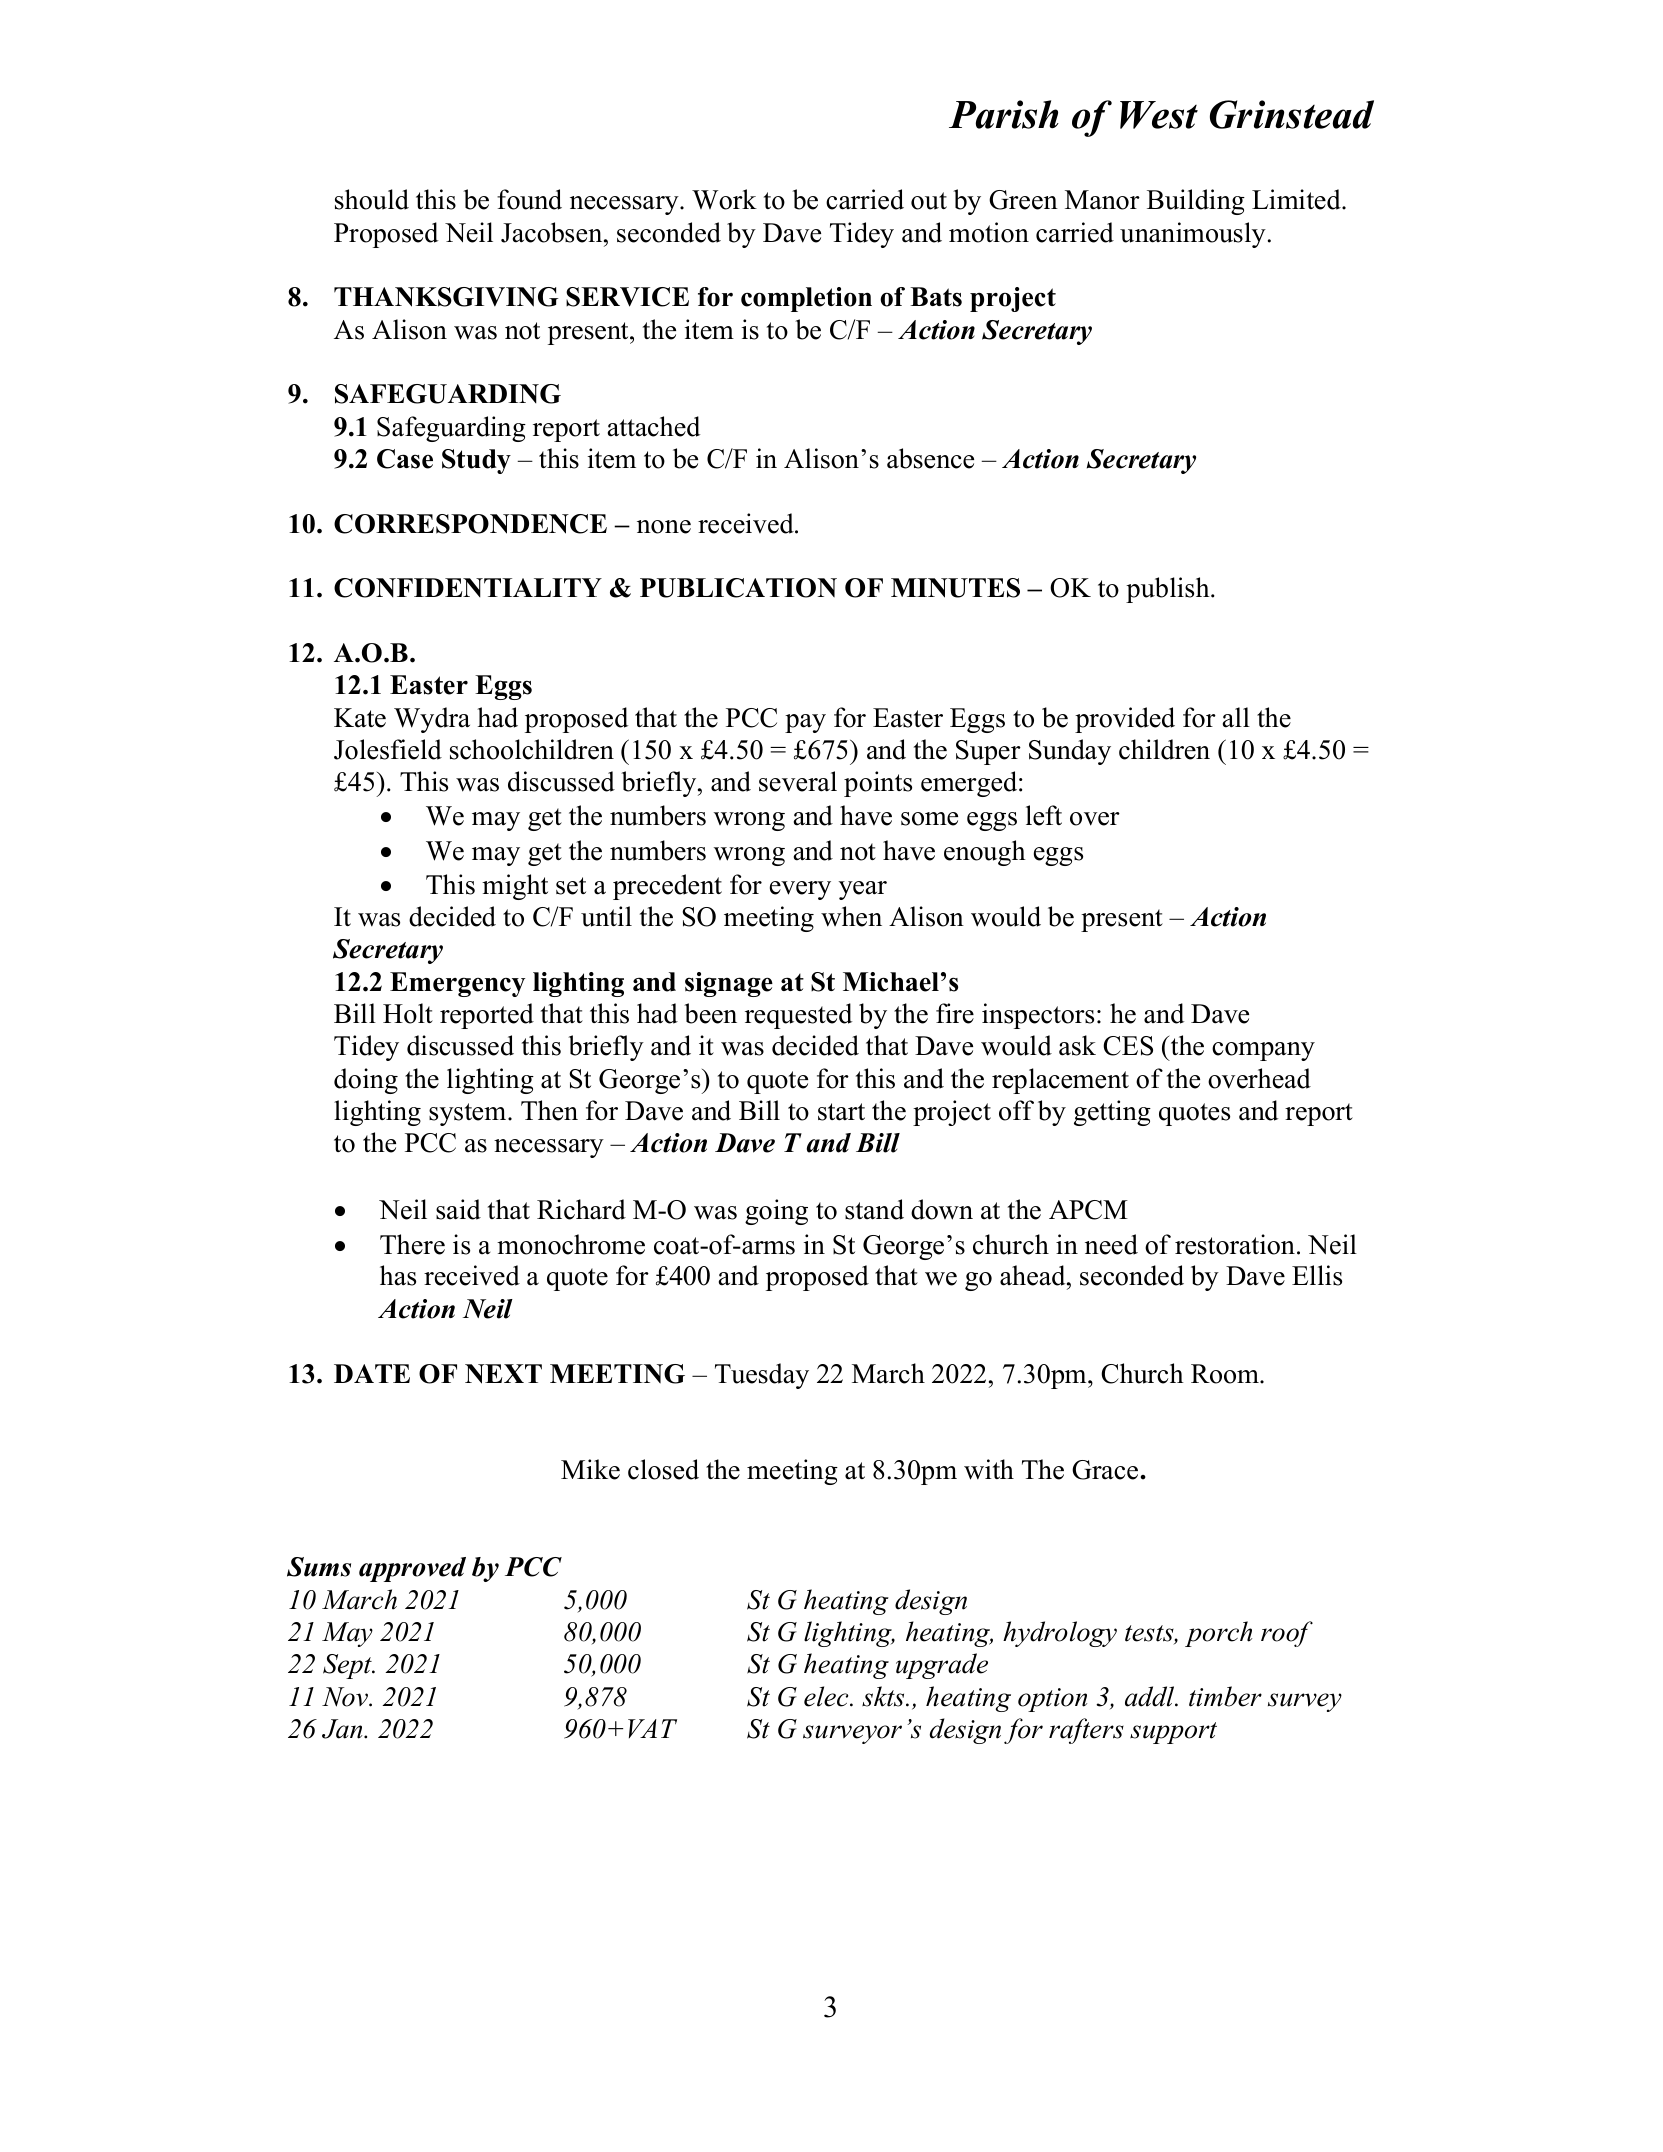 The image size is (1663, 2152). I want to click on timber, so click(1225, 1696).
